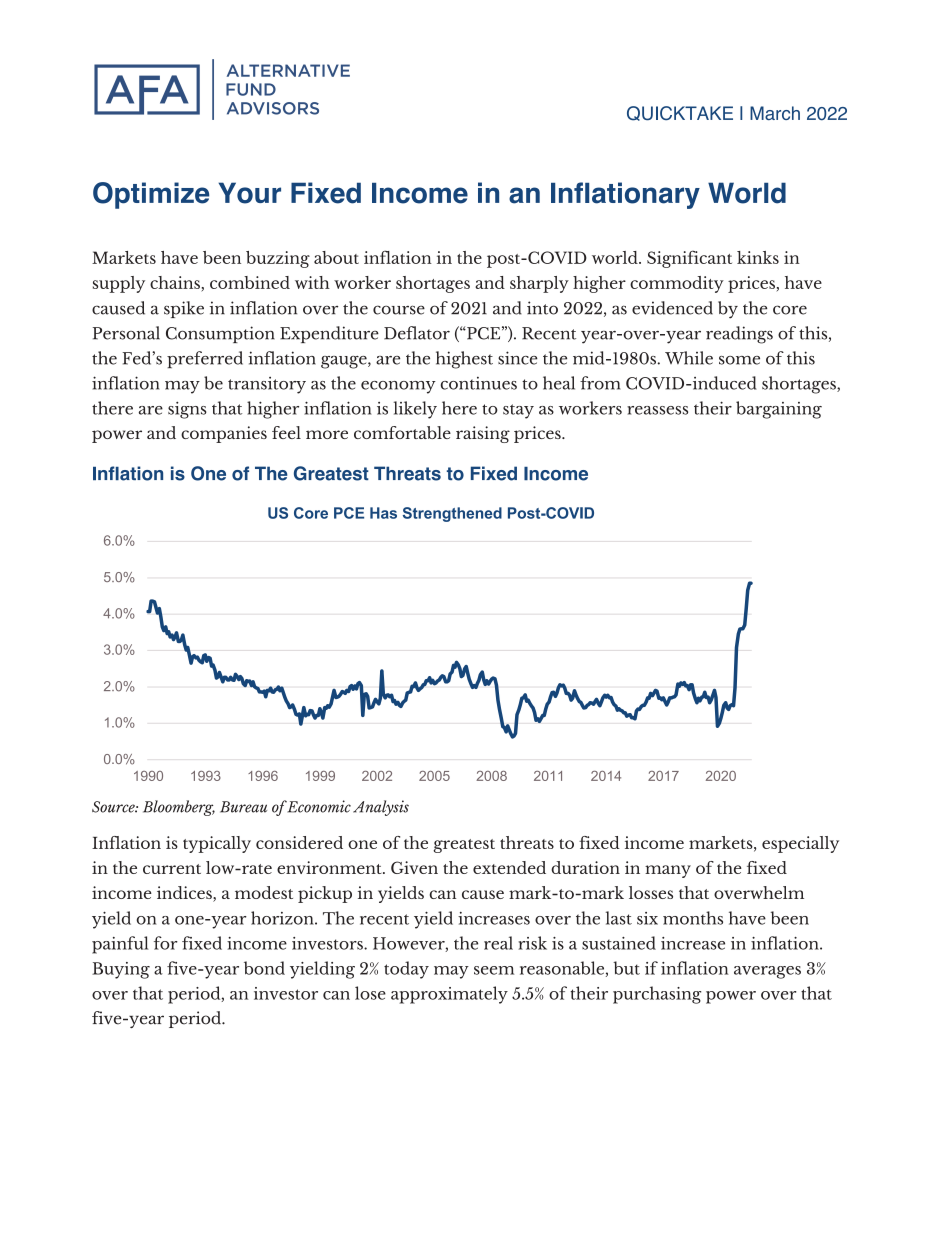  I want to click on Strengthened, so click(452, 514).
